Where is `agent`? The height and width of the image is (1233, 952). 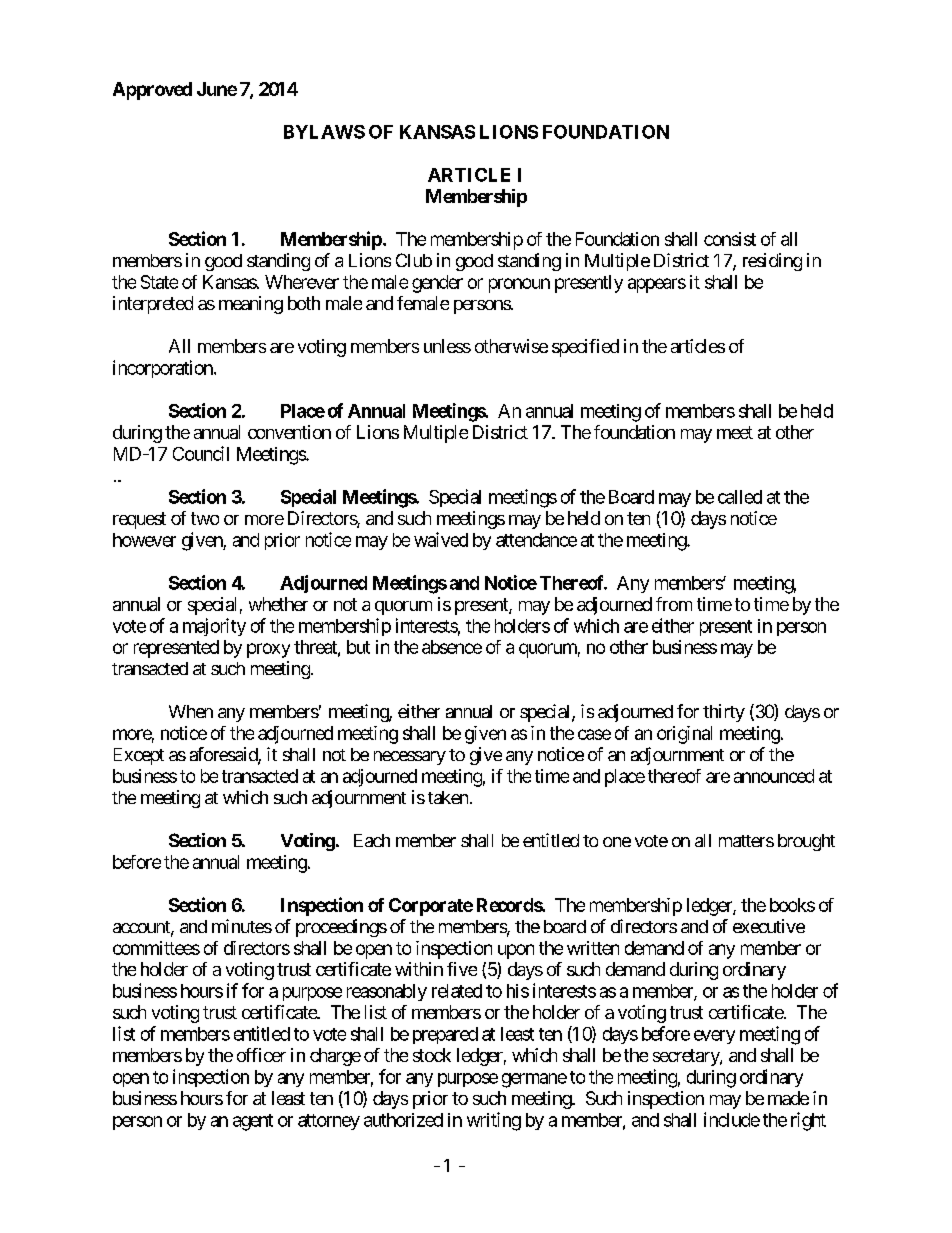
agent is located at coordinates (253, 1122).
